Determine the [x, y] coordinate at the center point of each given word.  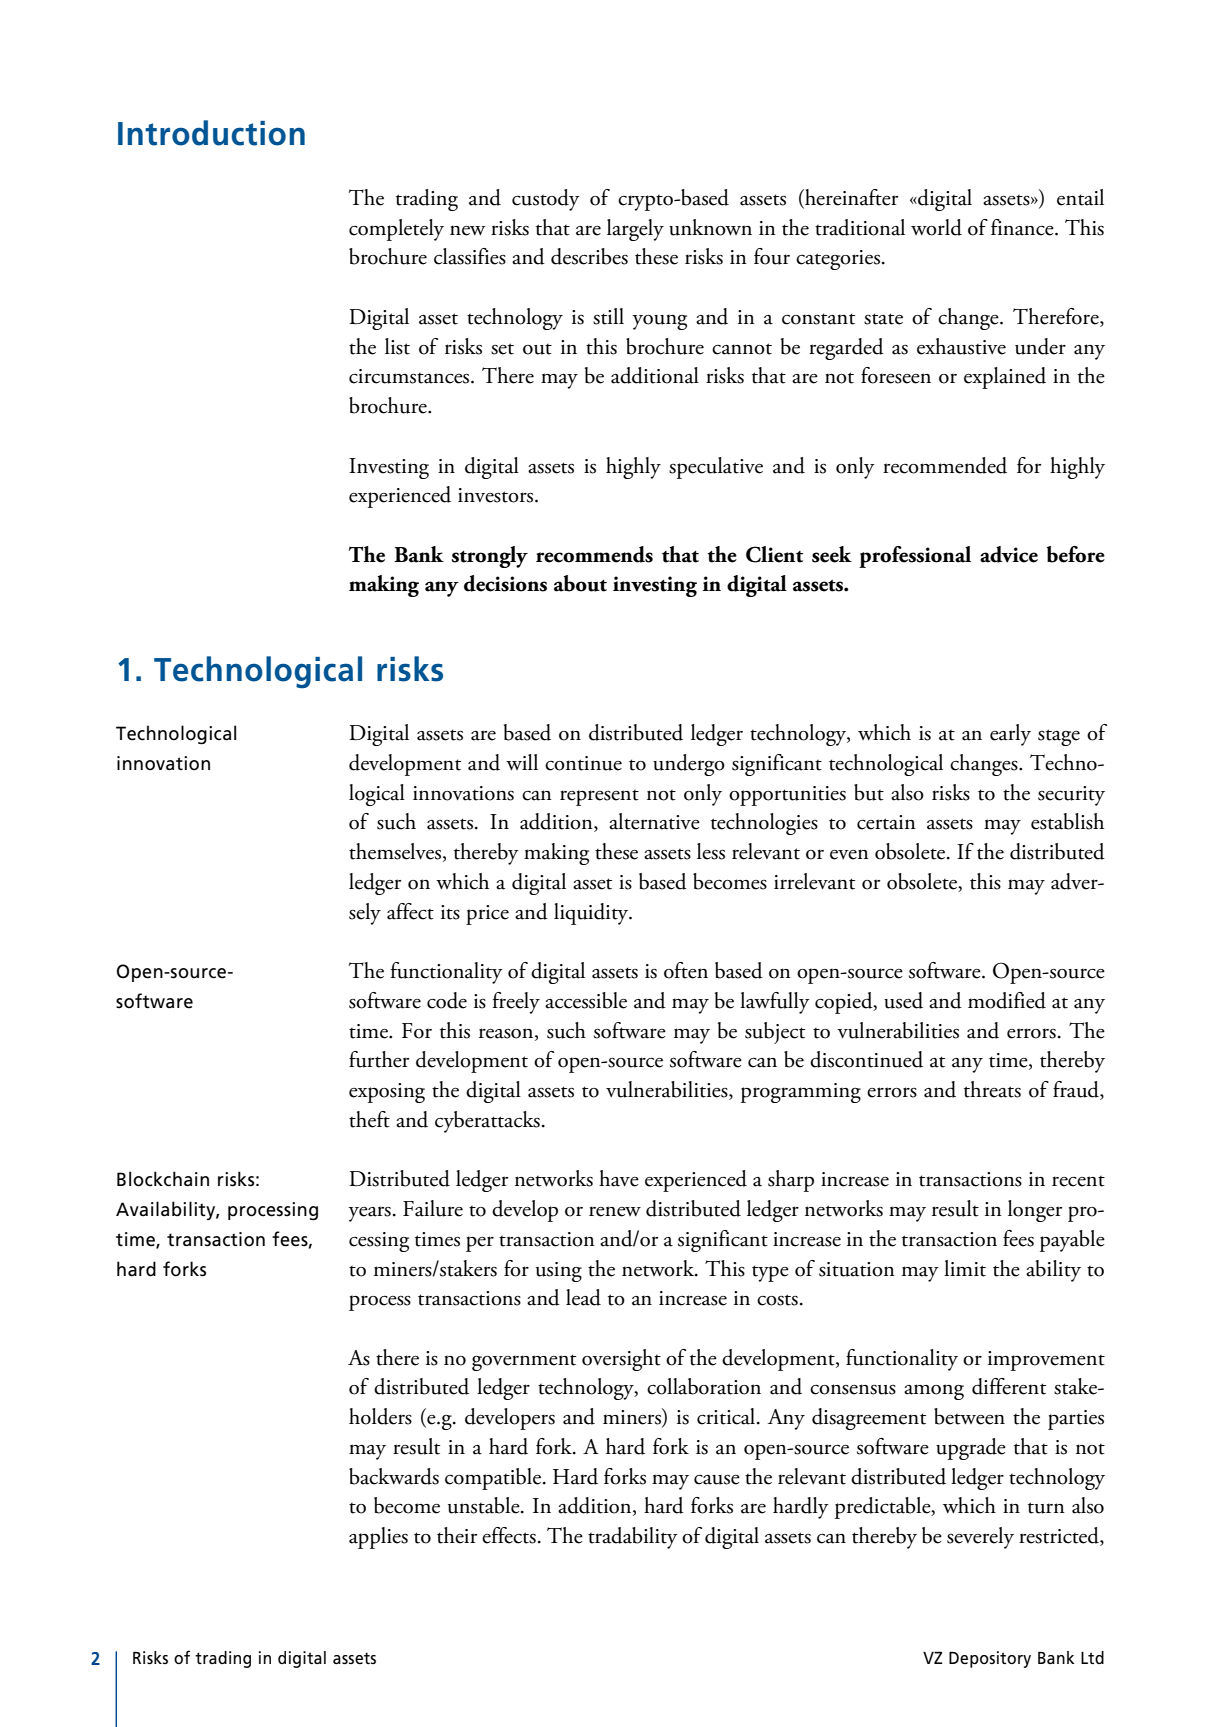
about [580, 583]
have [619, 1178]
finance [1023, 227]
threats [992, 1089]
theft [369, 1119]
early [1010, 735]
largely [635, 230]
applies [378, 1538]
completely [396, 230]
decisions [505, 583]
